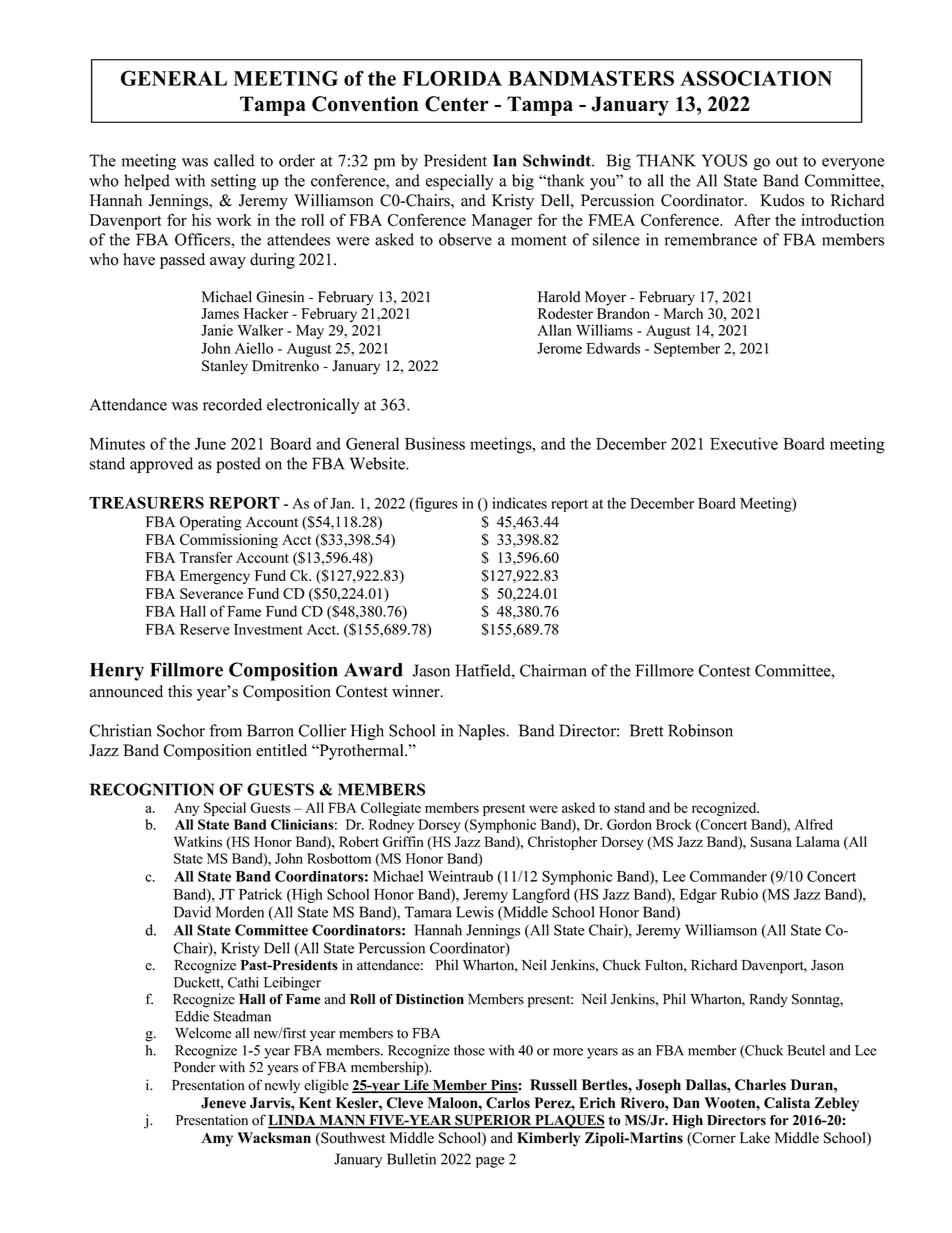  Describe the element at coordinates (493, 1121) in the screenshot. I see `SUPERIOR` at that location.
